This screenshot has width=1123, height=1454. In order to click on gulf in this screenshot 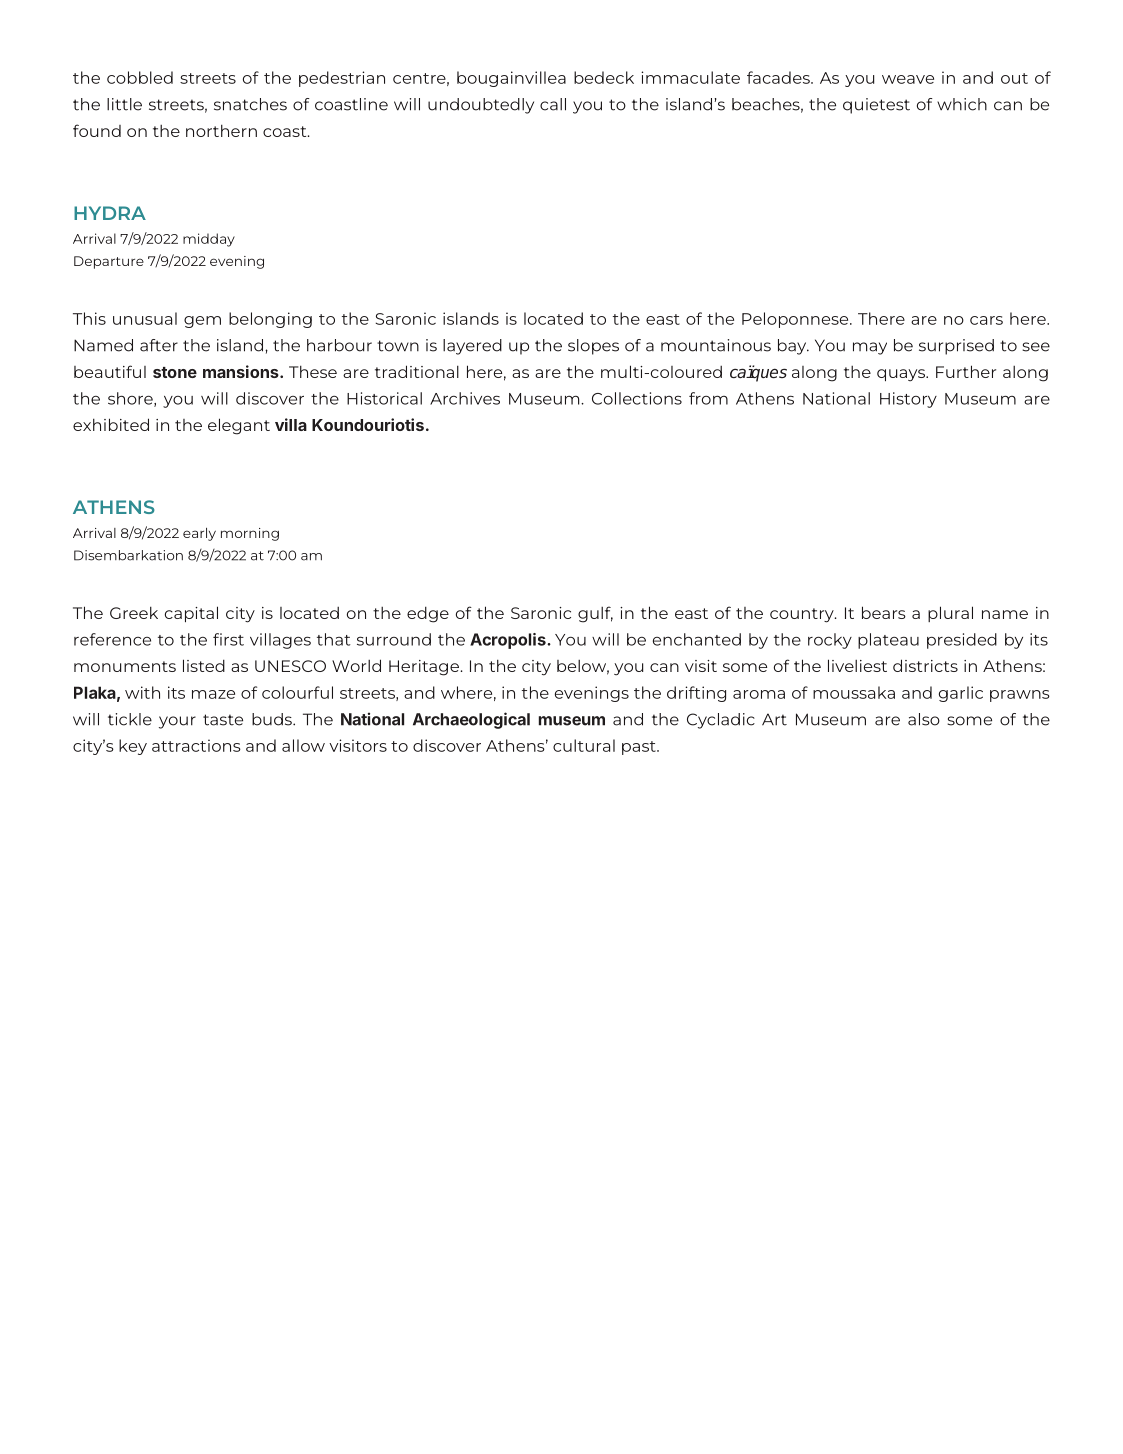, I will do `click(595, 614)`.
